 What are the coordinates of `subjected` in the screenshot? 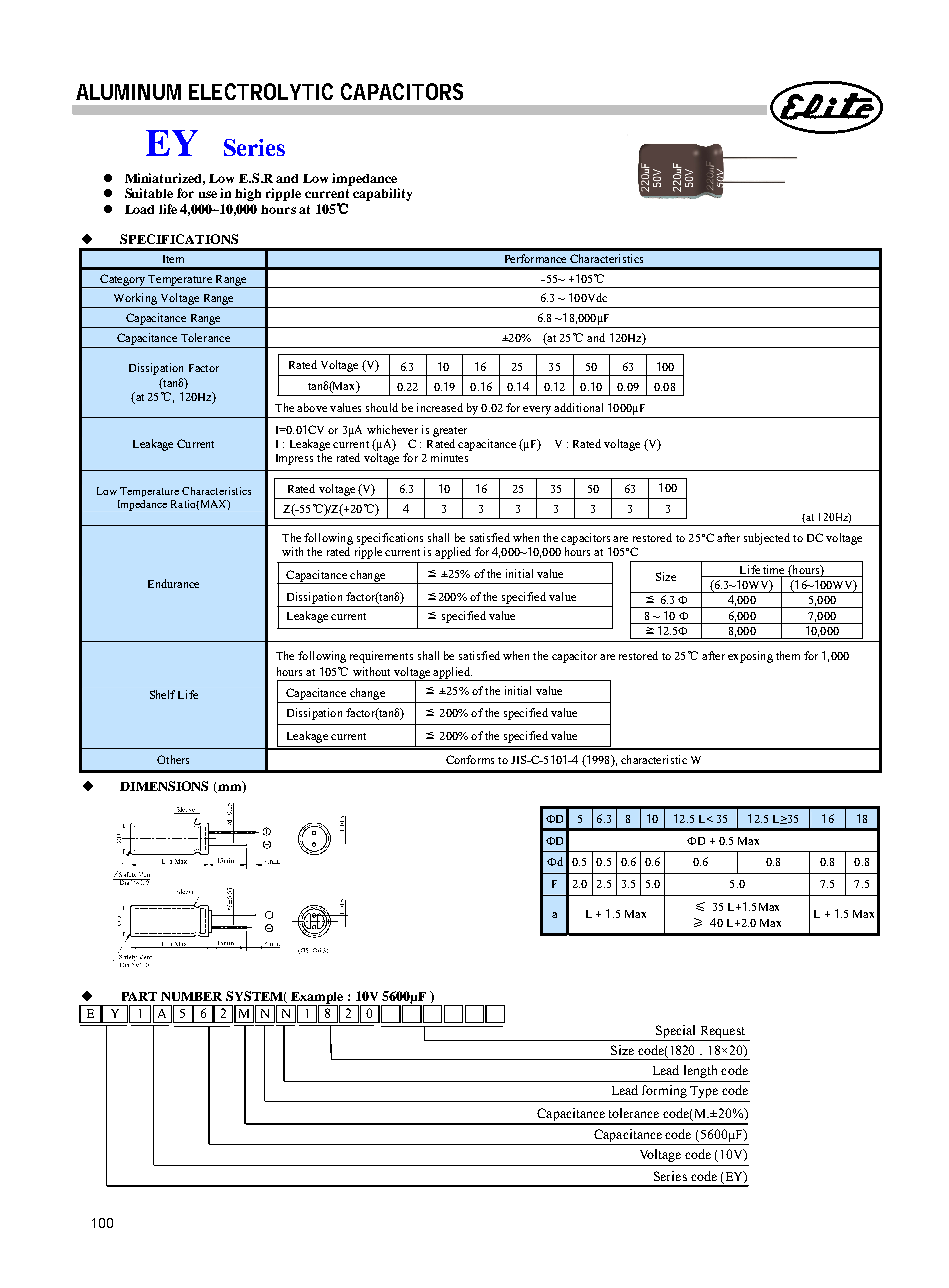 It's located at (767, 539).
